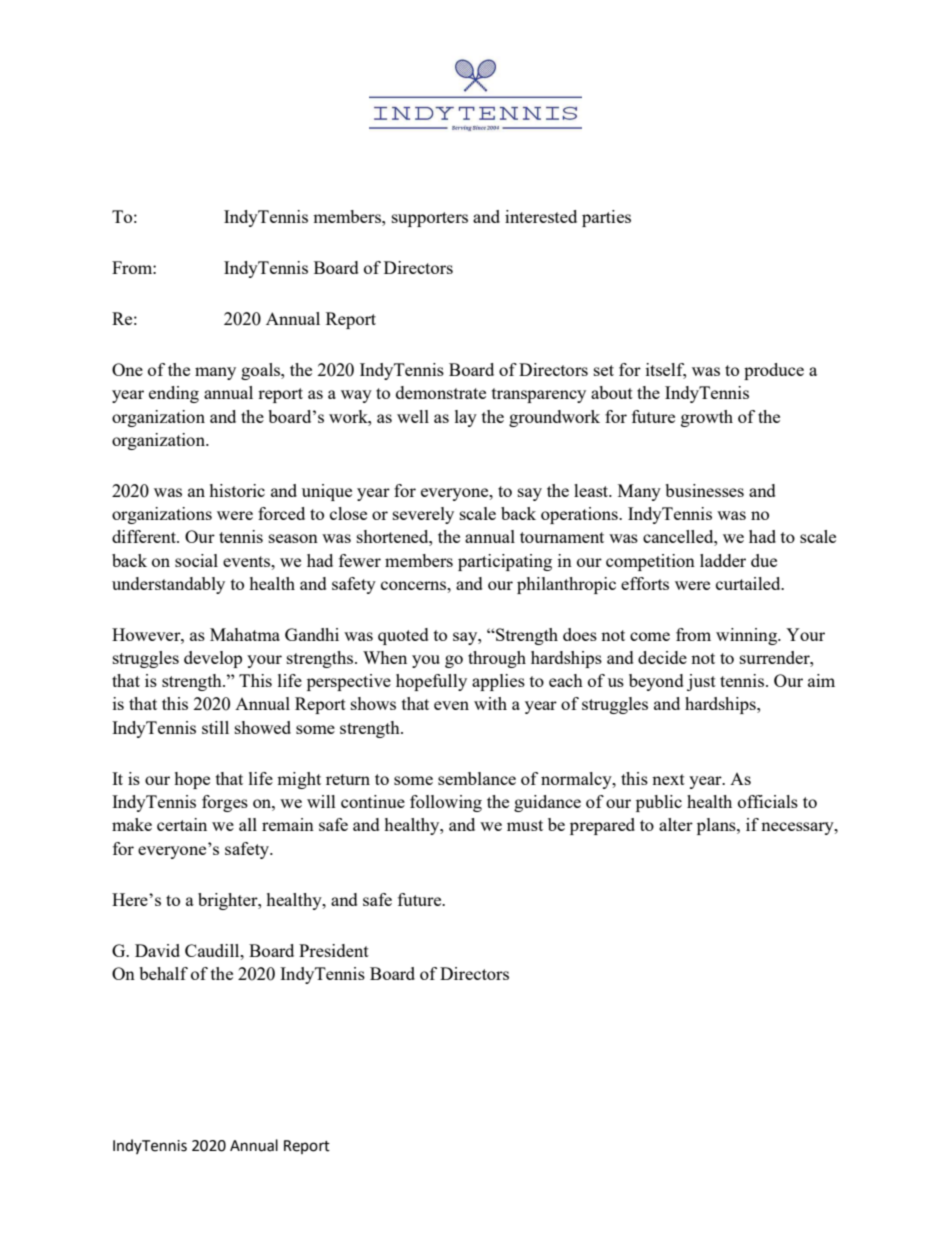 The image size is (952, 1233). Describe the element at coordinates (237, 490) in the screenshot. I see `historic` at that location.
